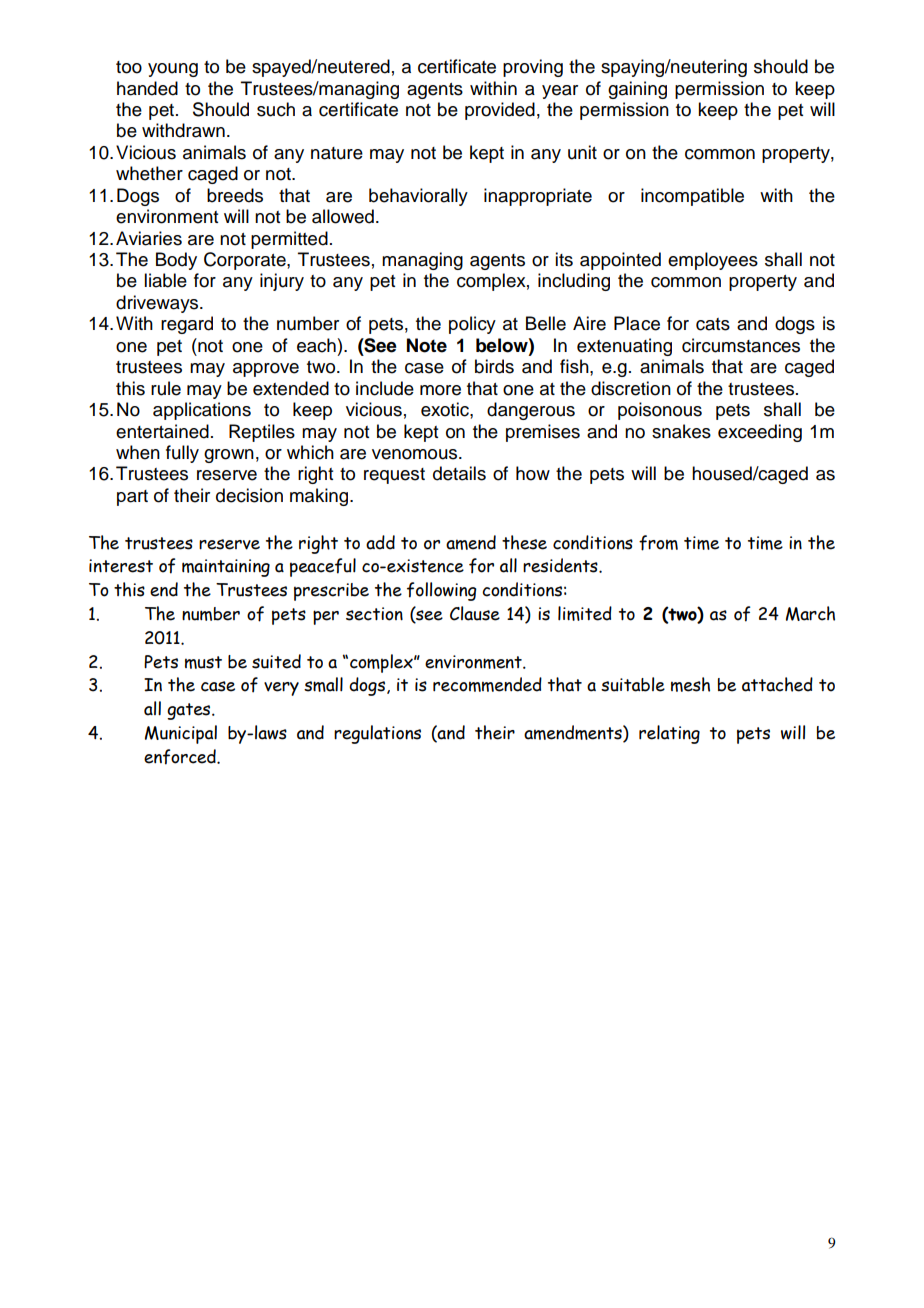  What do you see at coordinates (442, 591) in the screenshot?
I see `following` at bounding box center [442, 591].
